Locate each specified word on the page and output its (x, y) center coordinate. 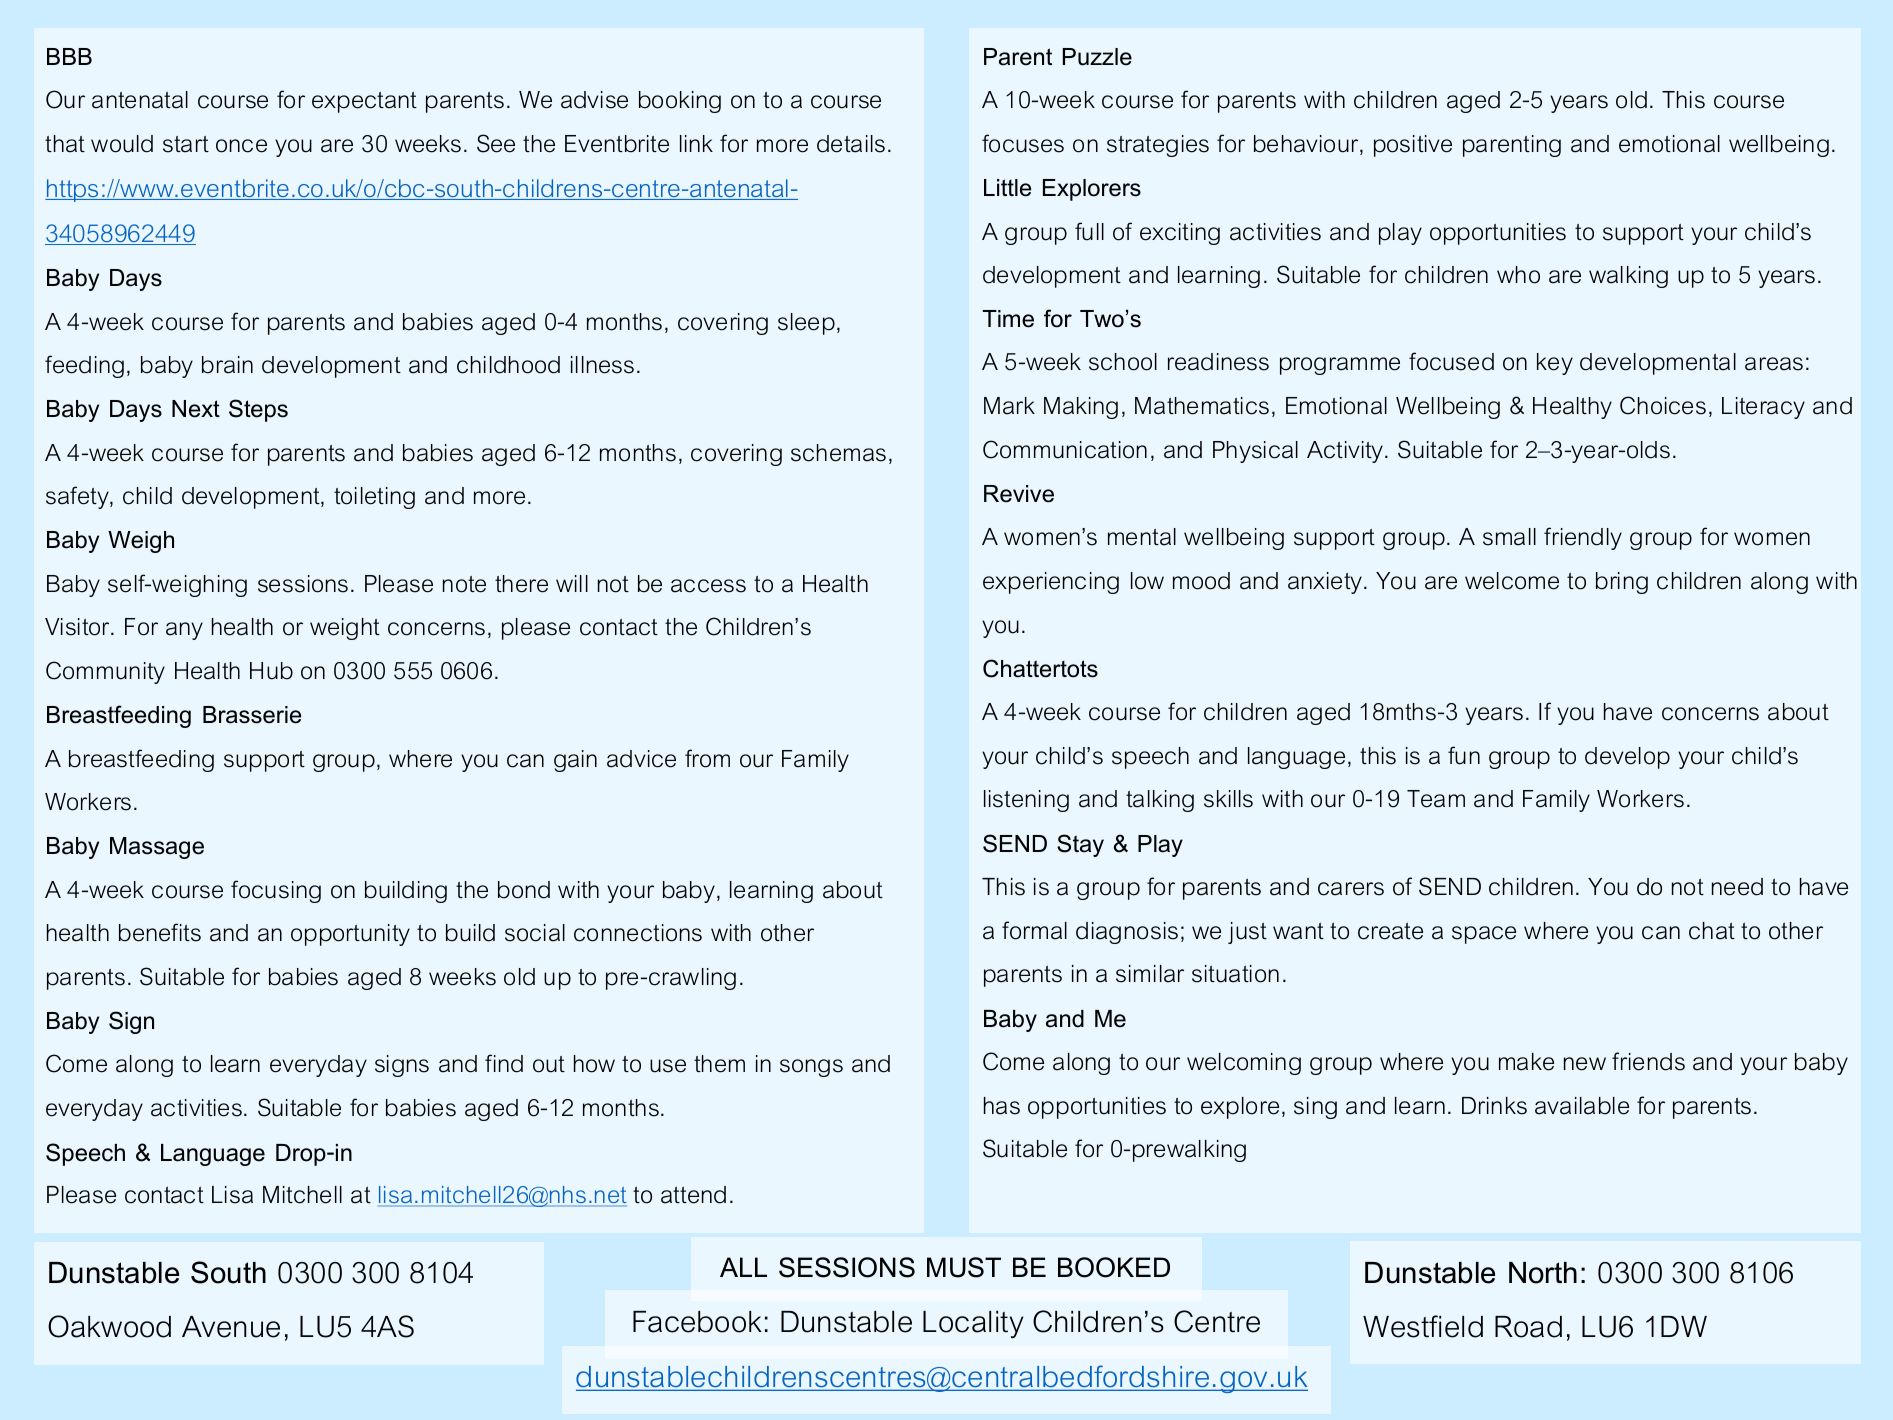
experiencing (1051, 583)
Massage (157, 848)
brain (227, 365)
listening (1026, 801)
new (1585, 1064)
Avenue (231, 1327)
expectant (364, 102)
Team (1436, 799)
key (1555, 364)
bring (1622, 583)
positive (1413, 146)
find (504, 1063)
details (851, 144)
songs (811, 1068)
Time (1008, 319)
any (184, 631)
